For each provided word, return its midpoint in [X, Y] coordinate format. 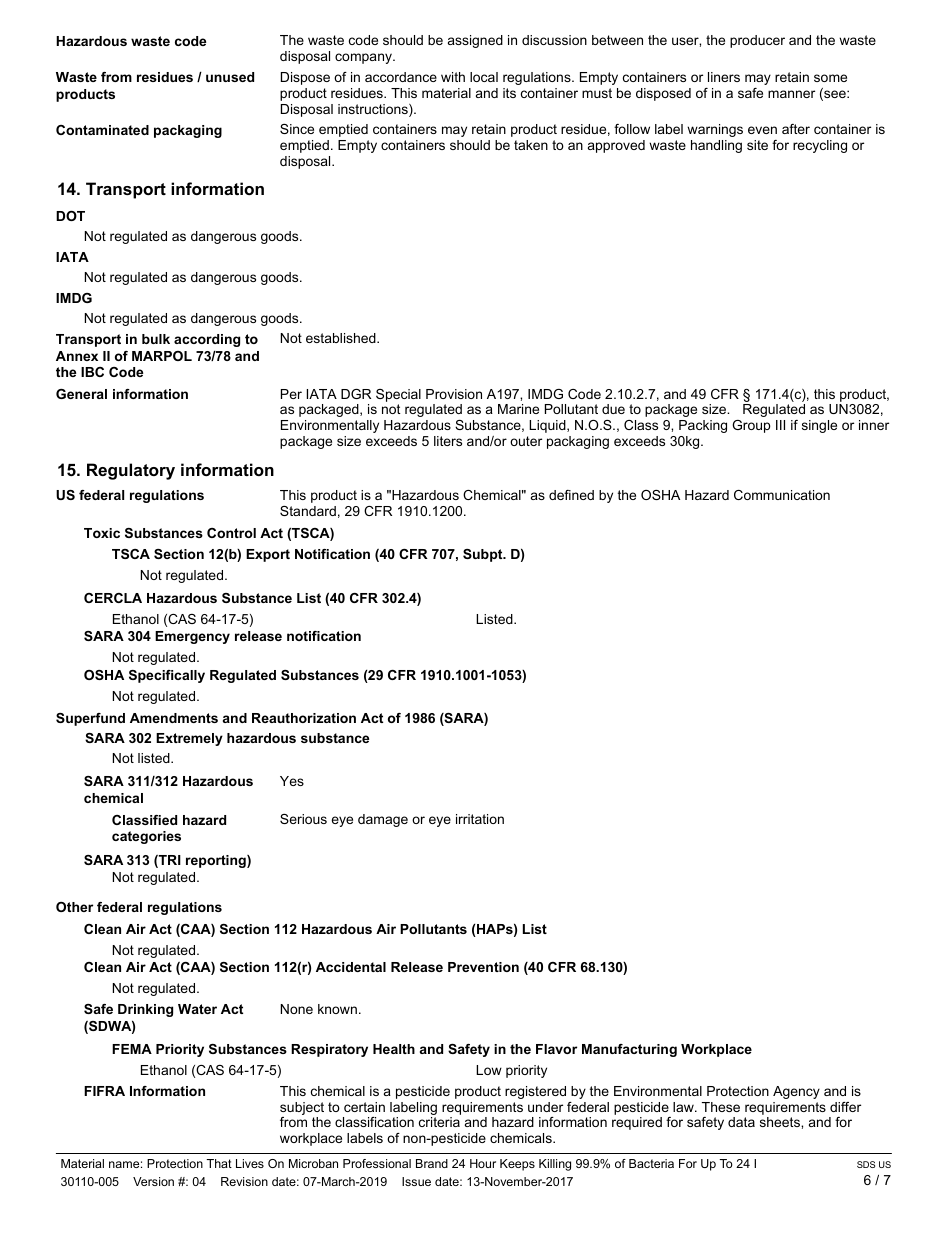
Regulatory [131, 471]
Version [153, 1181]
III [780, 425]
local [484, 77]
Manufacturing [629, 1050]
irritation [480, 819]
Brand [432, 1163]
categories [146, 837]
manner [791, 94]
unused [230, 77]
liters [448, 441]
